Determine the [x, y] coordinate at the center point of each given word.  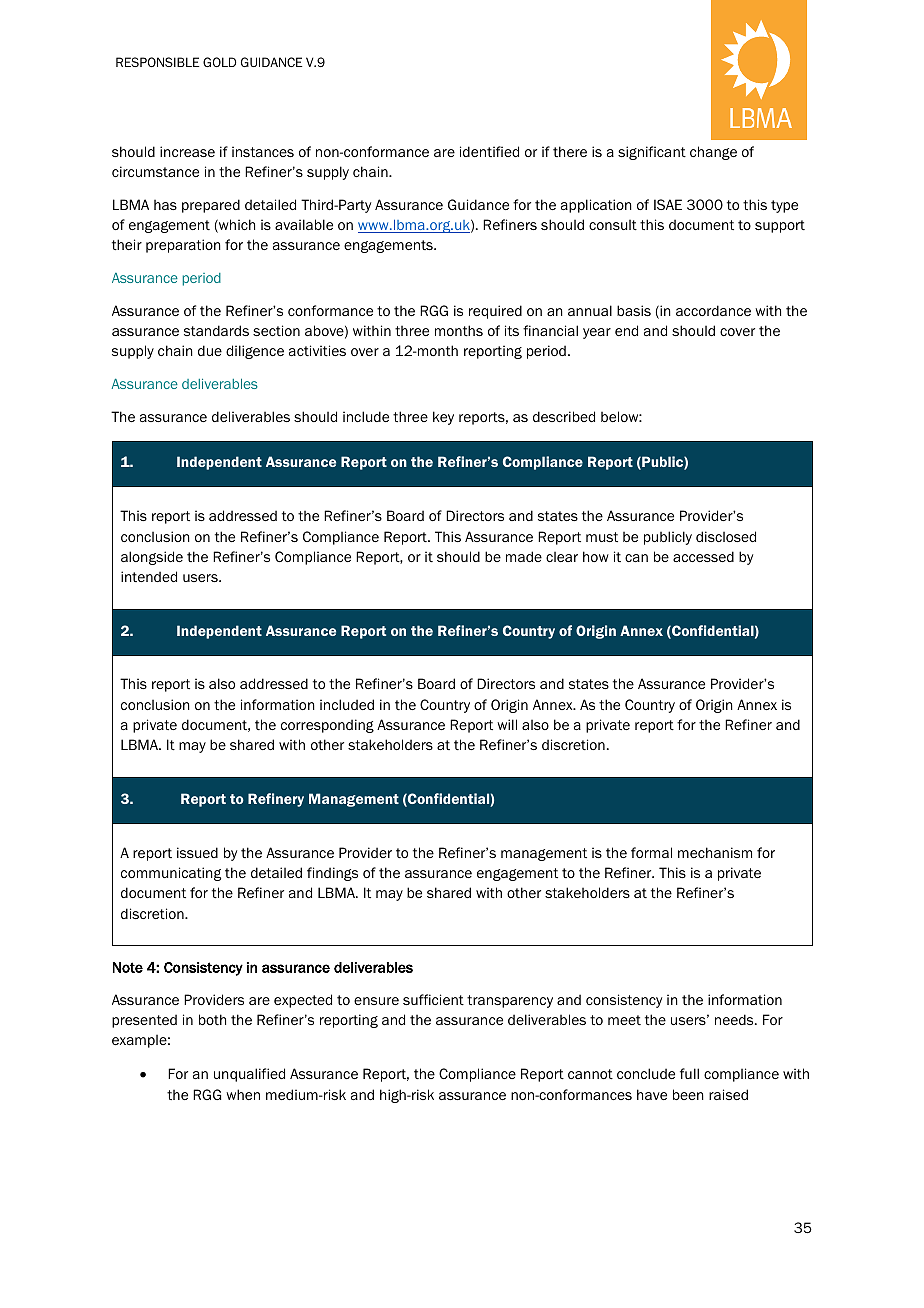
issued [197, 852]
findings [332, 874]
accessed [703, 556]
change [713, 153]
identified [489, 151]
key [443, 418]
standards [216, 330]
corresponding [327, 726]
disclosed [726, 536]
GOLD [220, 62]
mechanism [715, 852]
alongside [152, 558]
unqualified [249, 1075]
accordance [713, 310]
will [507, 724]
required [495, 312]
